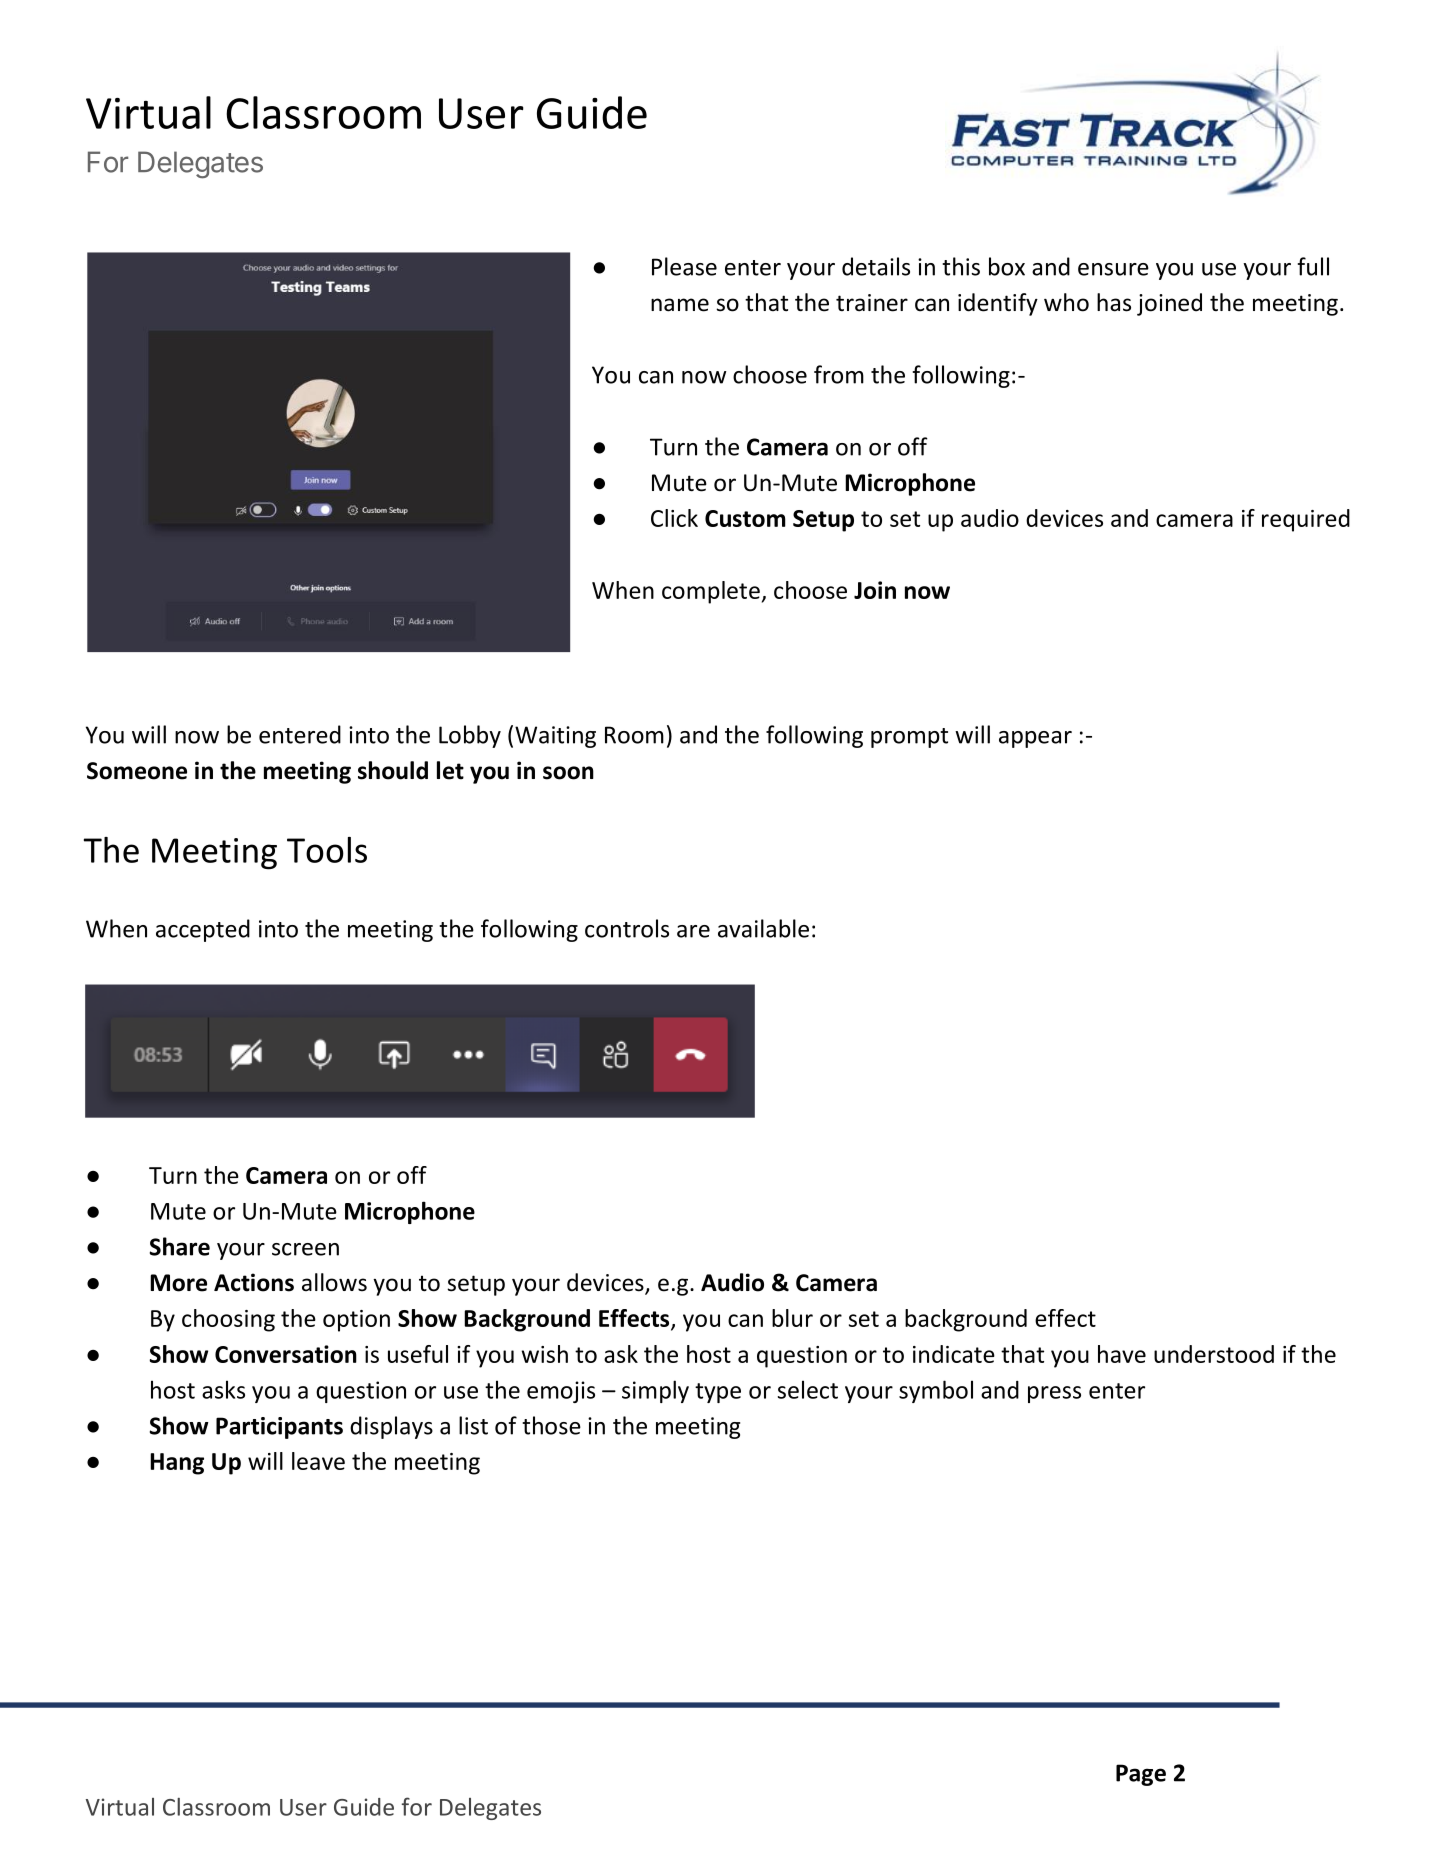  I want to click on name, so click(680, 305).
